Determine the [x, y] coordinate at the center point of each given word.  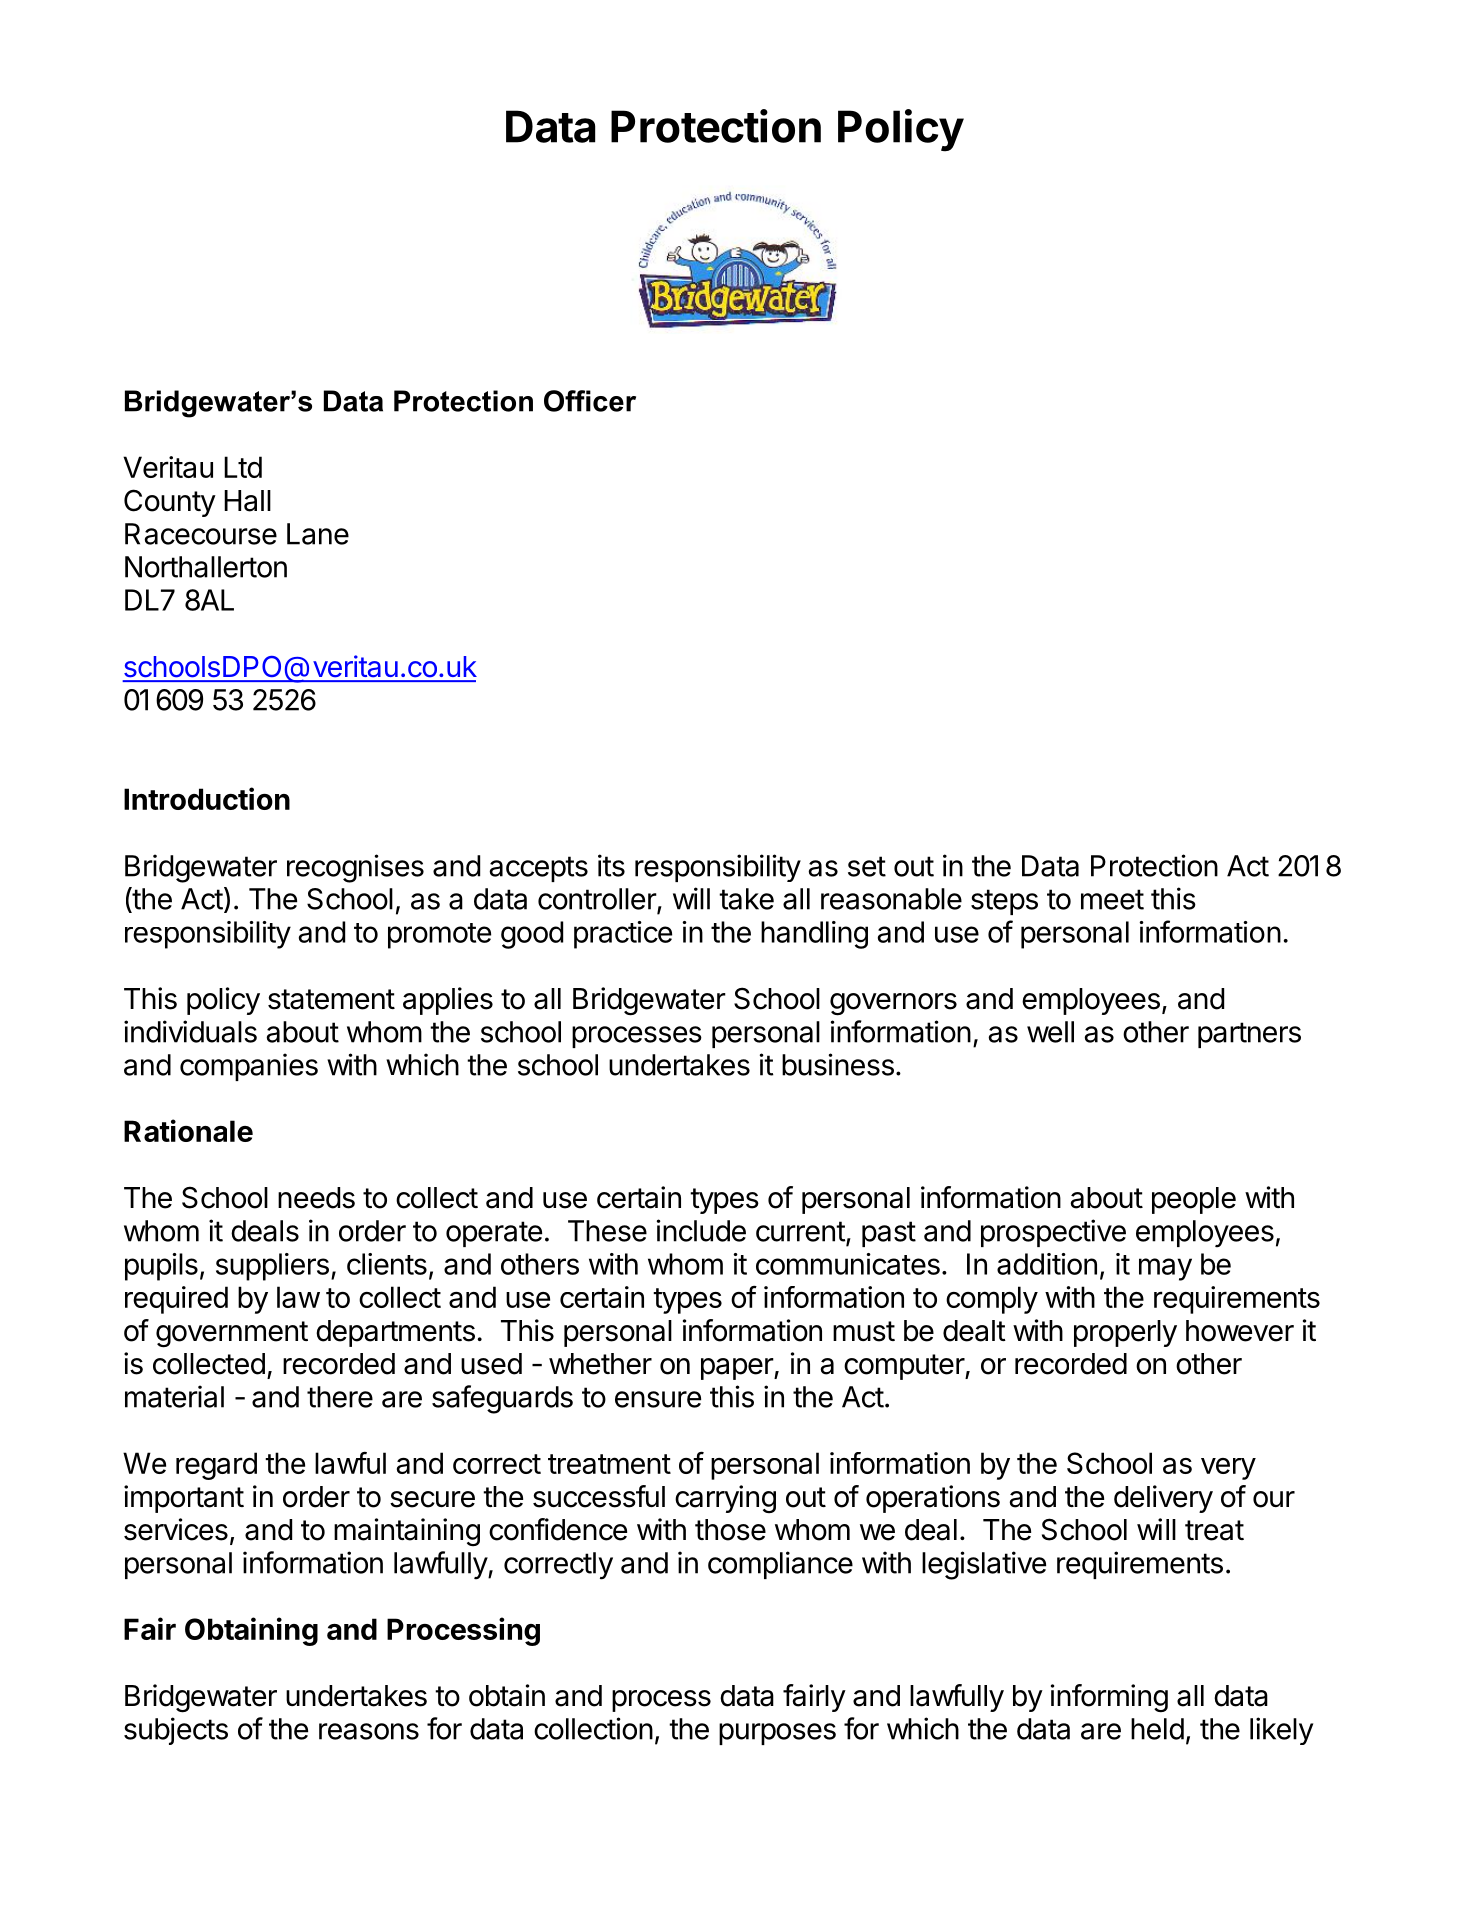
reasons [369, 1731]
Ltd [243, 467]
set [867, 866]
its [611, 865]
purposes [777, 1734]
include [701, 1230]
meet [1112, 899]
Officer [590, 401]
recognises [355, 868]
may [1165, 1269]
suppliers [272, 1267]
